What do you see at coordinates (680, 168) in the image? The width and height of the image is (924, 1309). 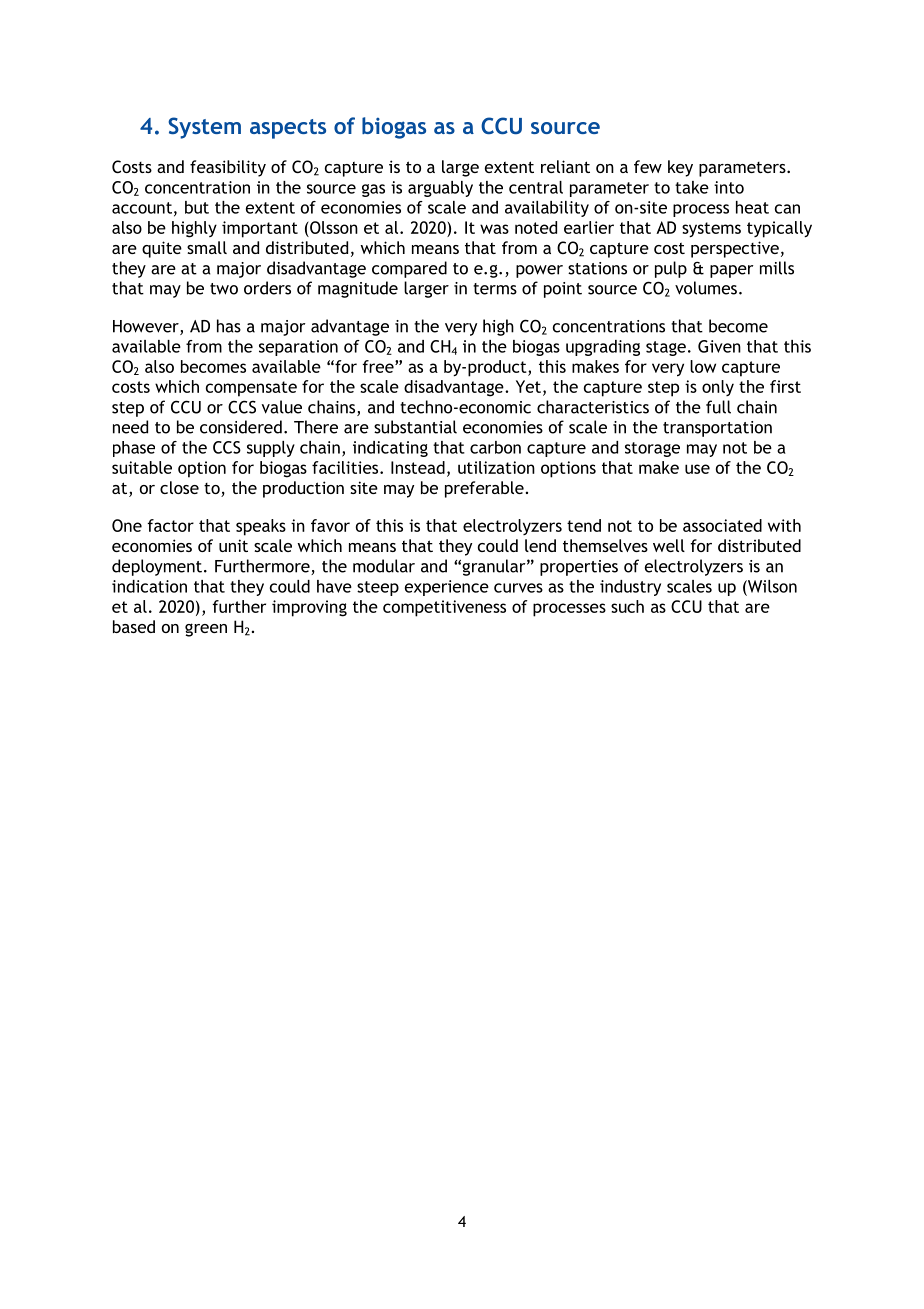 I see `key` at bounding box center [680, 168].
